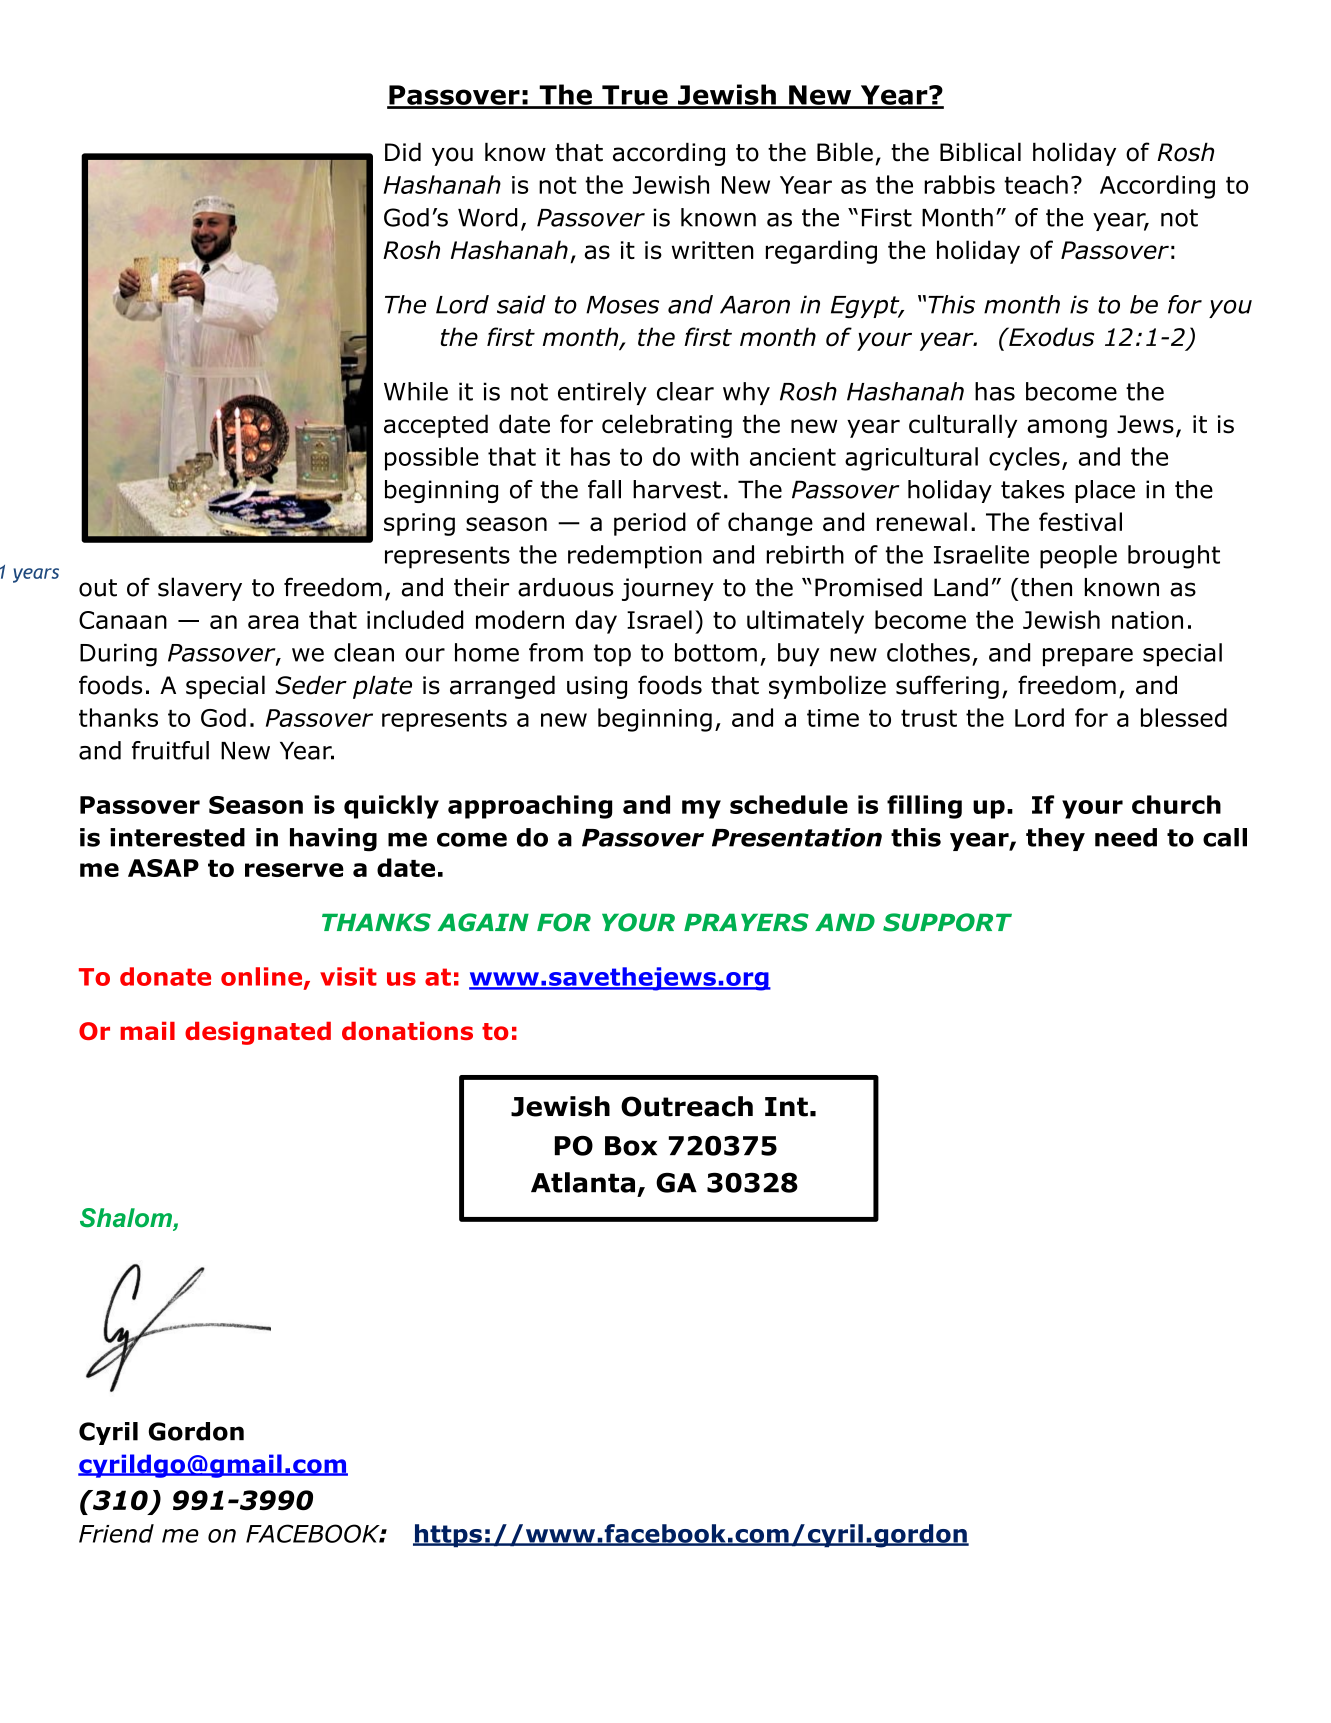  Describe the element at coordinates (631, 1146) in the screenshot. I see `Box` at that location.
